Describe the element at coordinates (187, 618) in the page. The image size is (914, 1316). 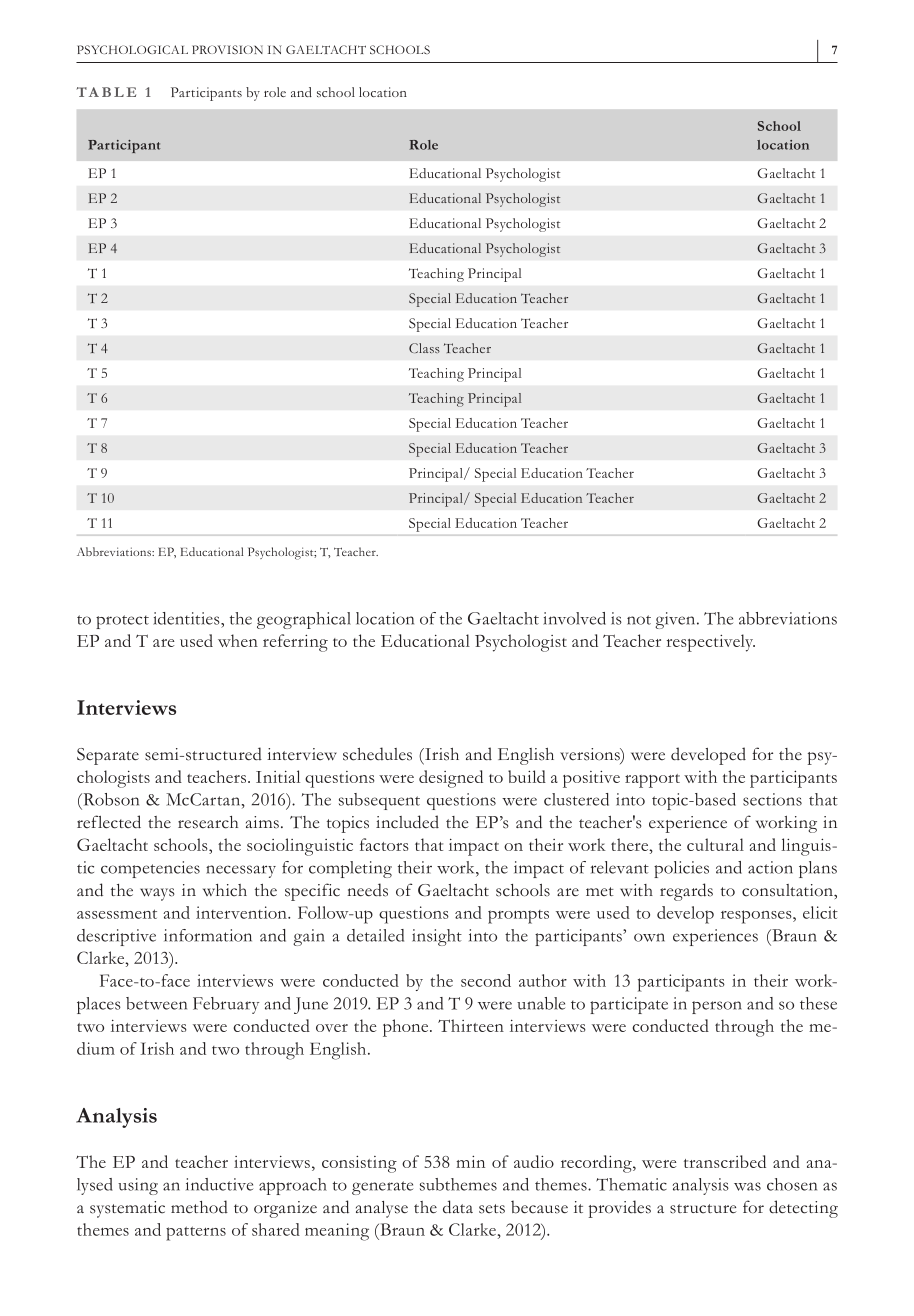
I see `identities` at that location.
